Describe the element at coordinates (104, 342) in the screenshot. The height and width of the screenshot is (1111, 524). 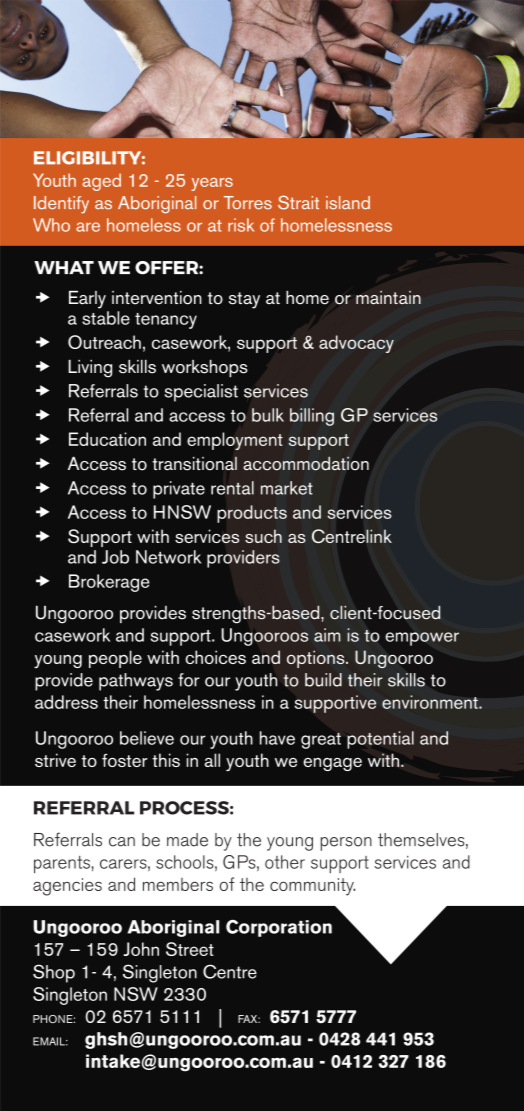
I see `Outreach` at that location.
